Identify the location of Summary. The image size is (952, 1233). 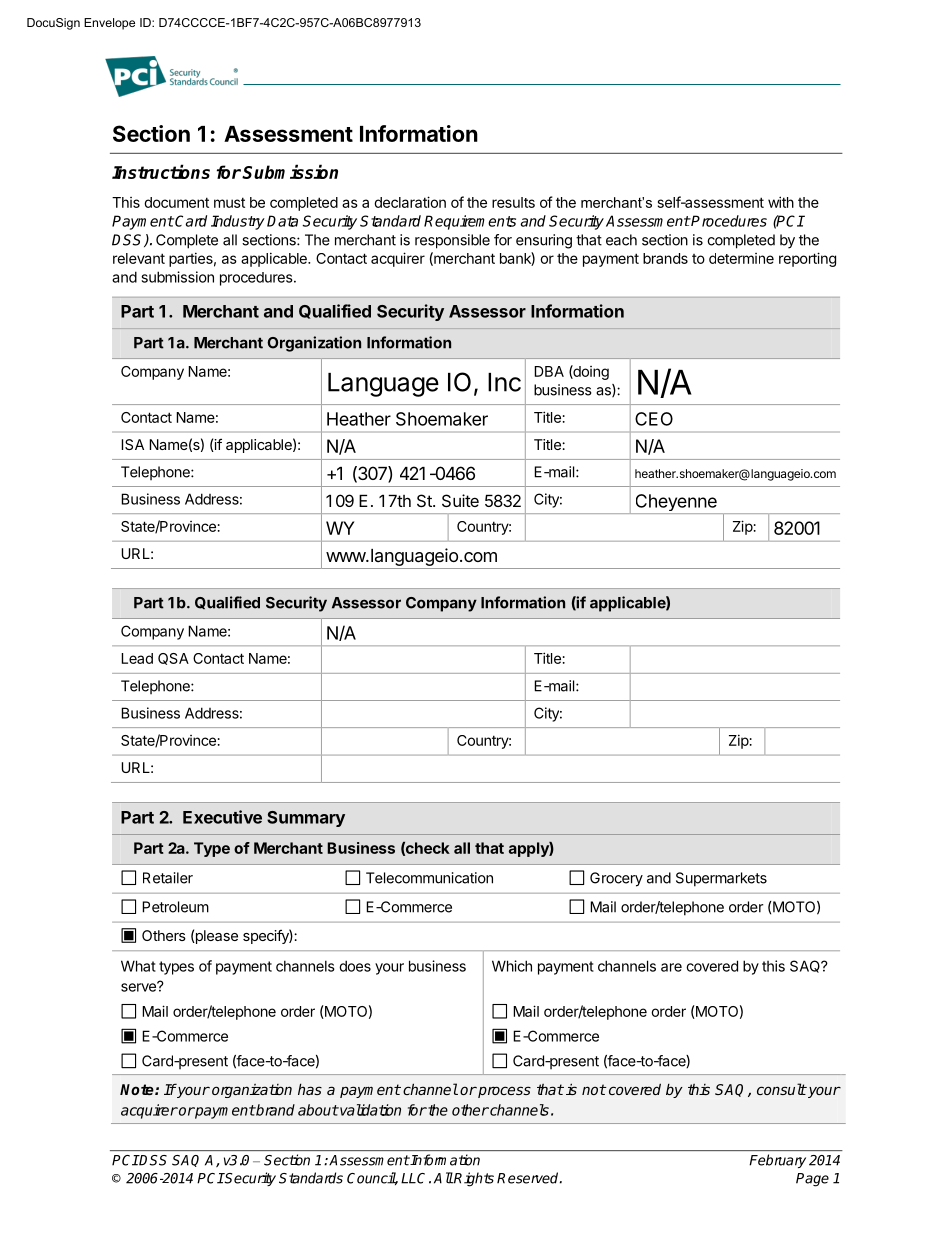
(306, 819).
